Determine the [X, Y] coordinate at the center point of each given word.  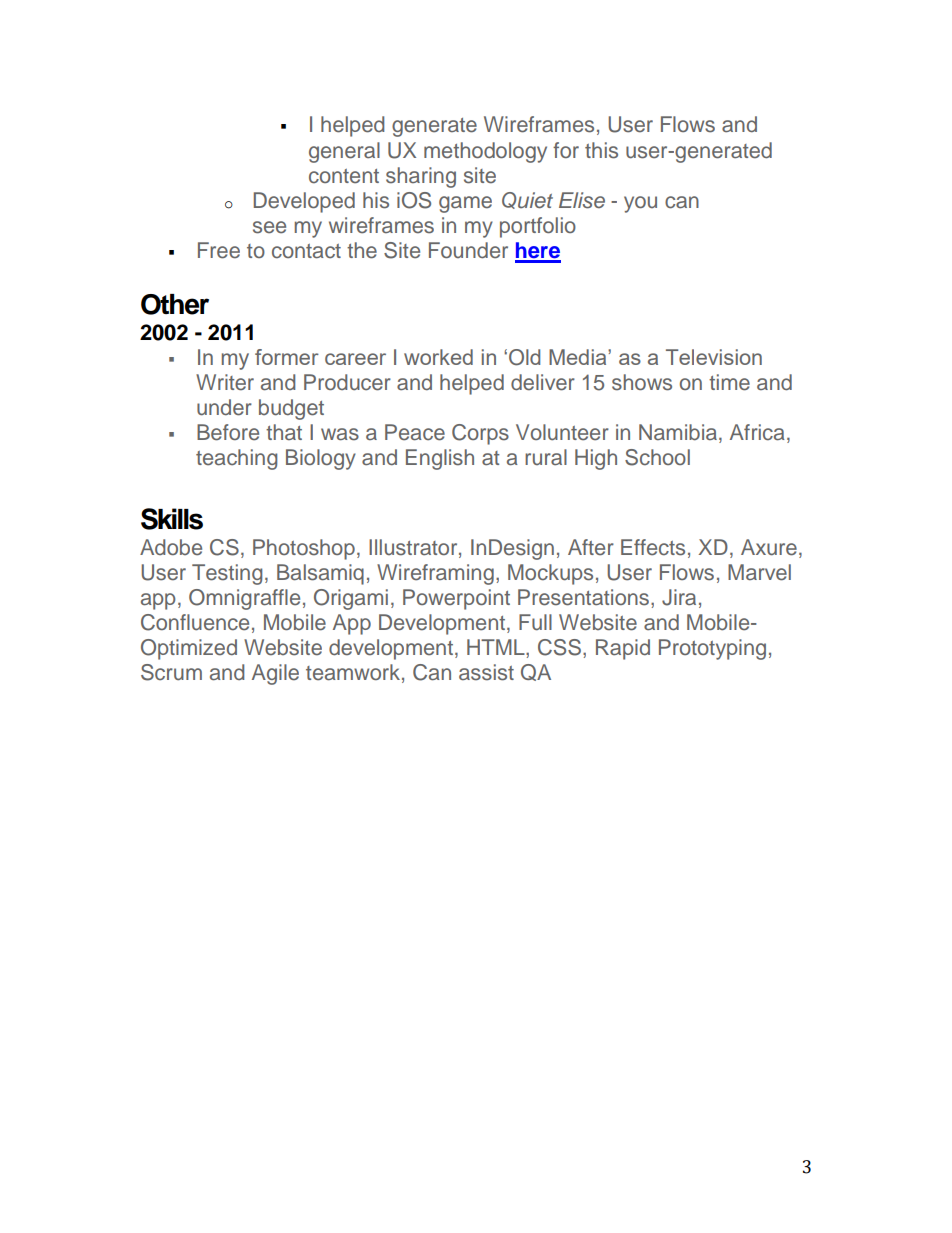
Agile [275, 674]
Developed [304, 202]
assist [486, 672]
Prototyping [712, 649]
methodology [485, 152]
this [601, 150]
